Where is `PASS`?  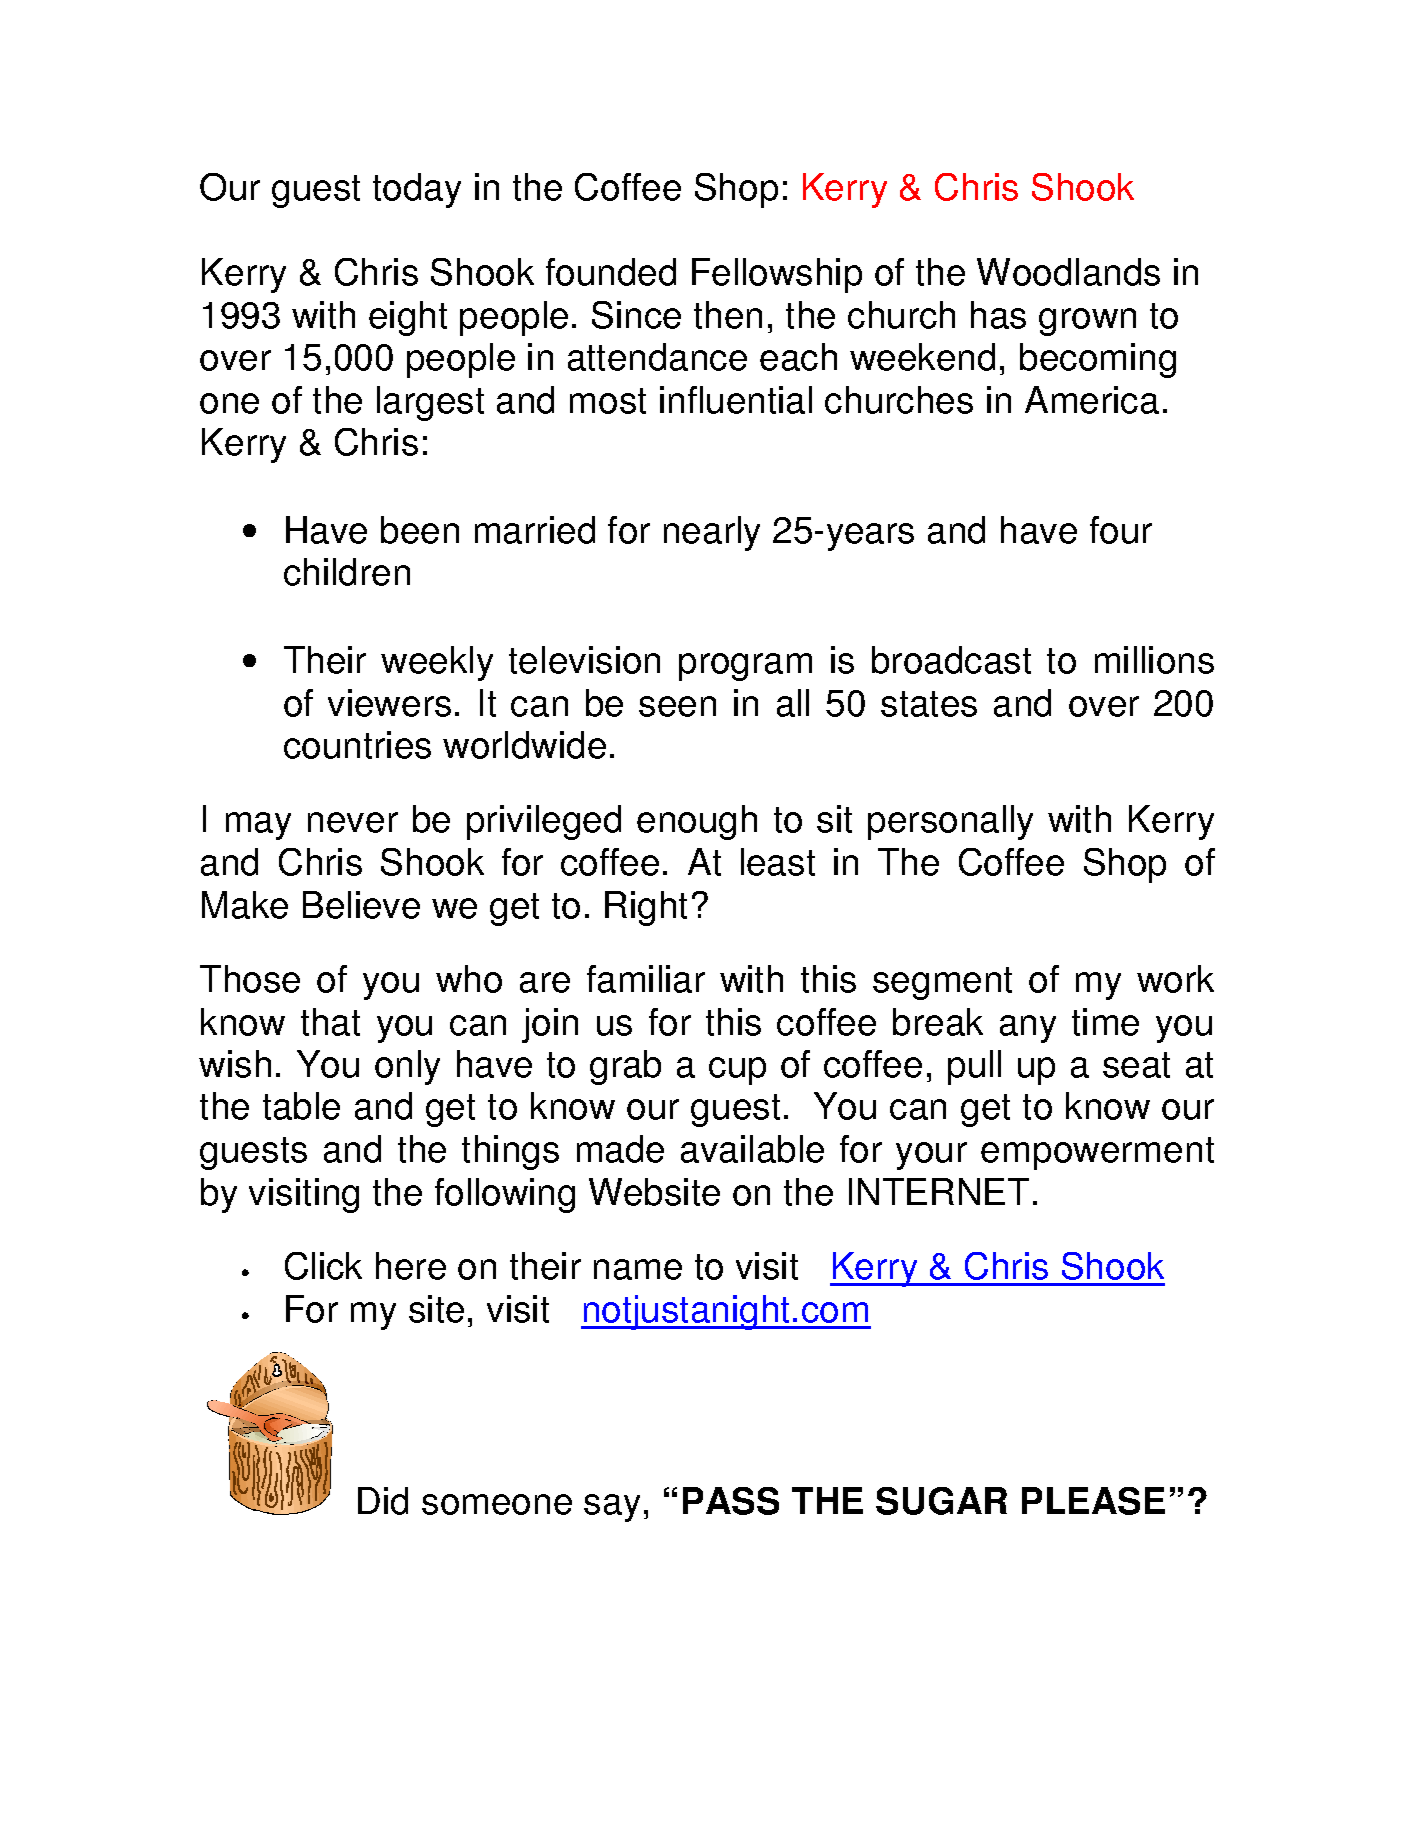 PASS is located at coordinates (731, 1501).
